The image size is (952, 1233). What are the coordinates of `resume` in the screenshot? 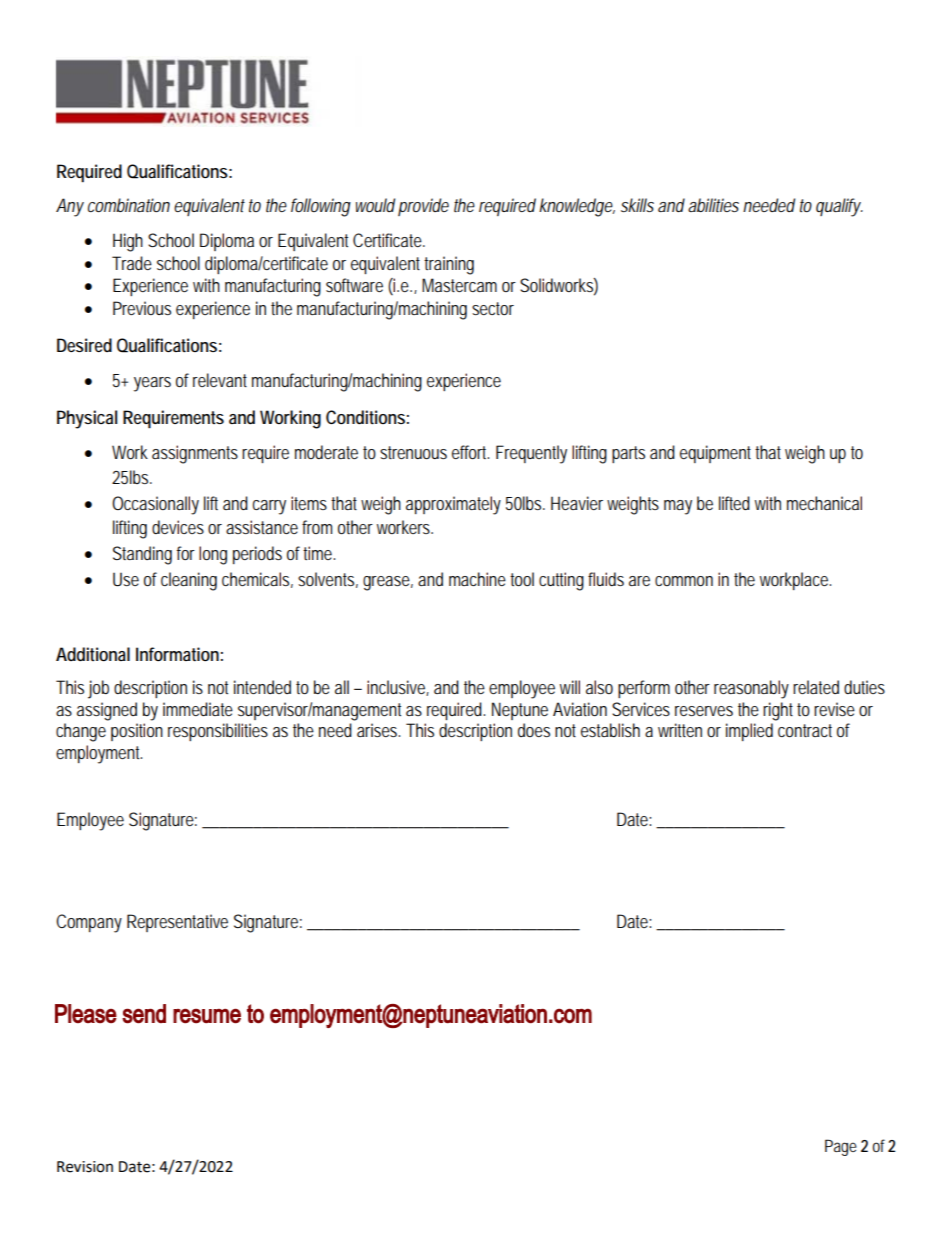 It's located at (207, 1016).
